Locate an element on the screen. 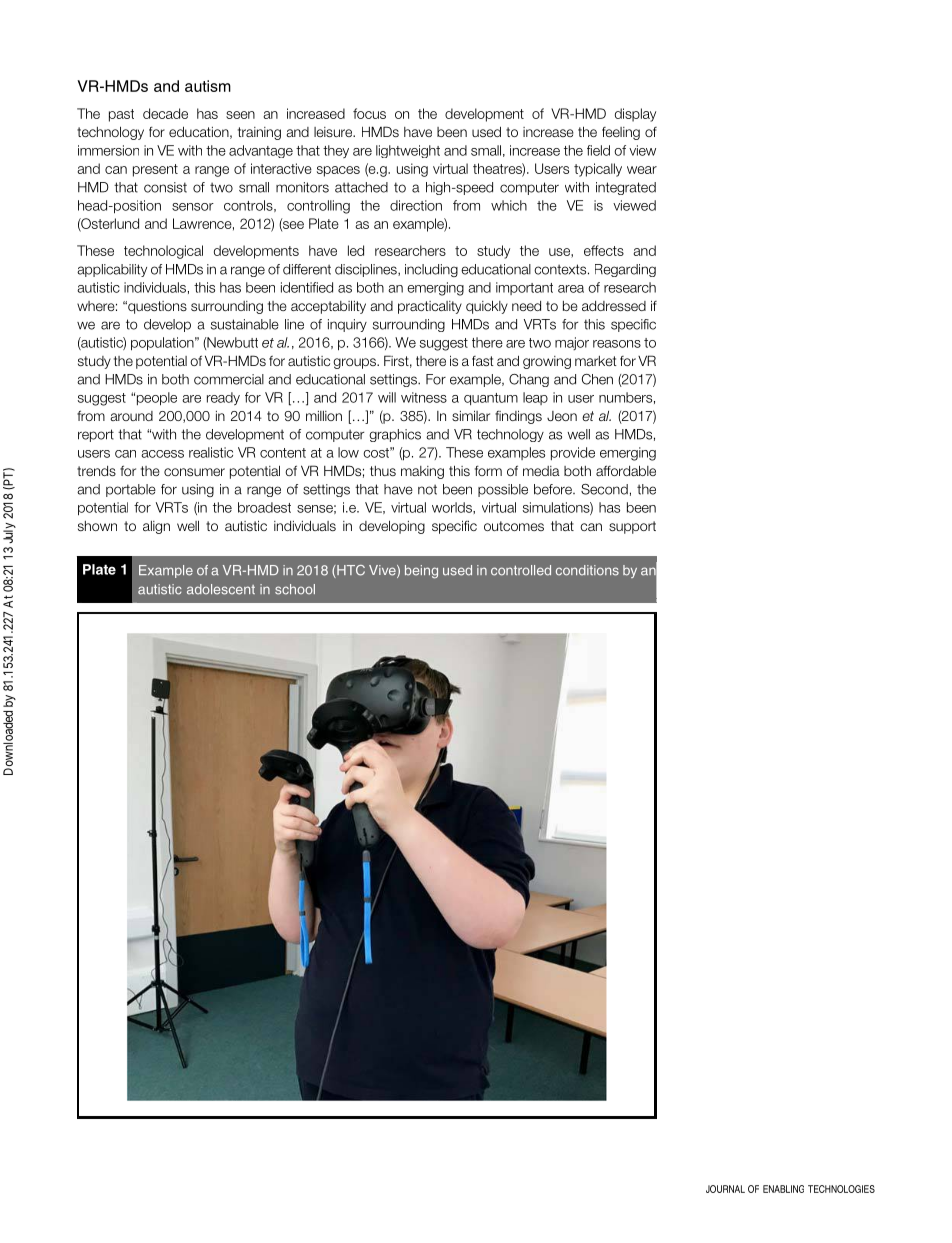 The image size is (952, 1243). commercial is located at coordinates (229, 379).
